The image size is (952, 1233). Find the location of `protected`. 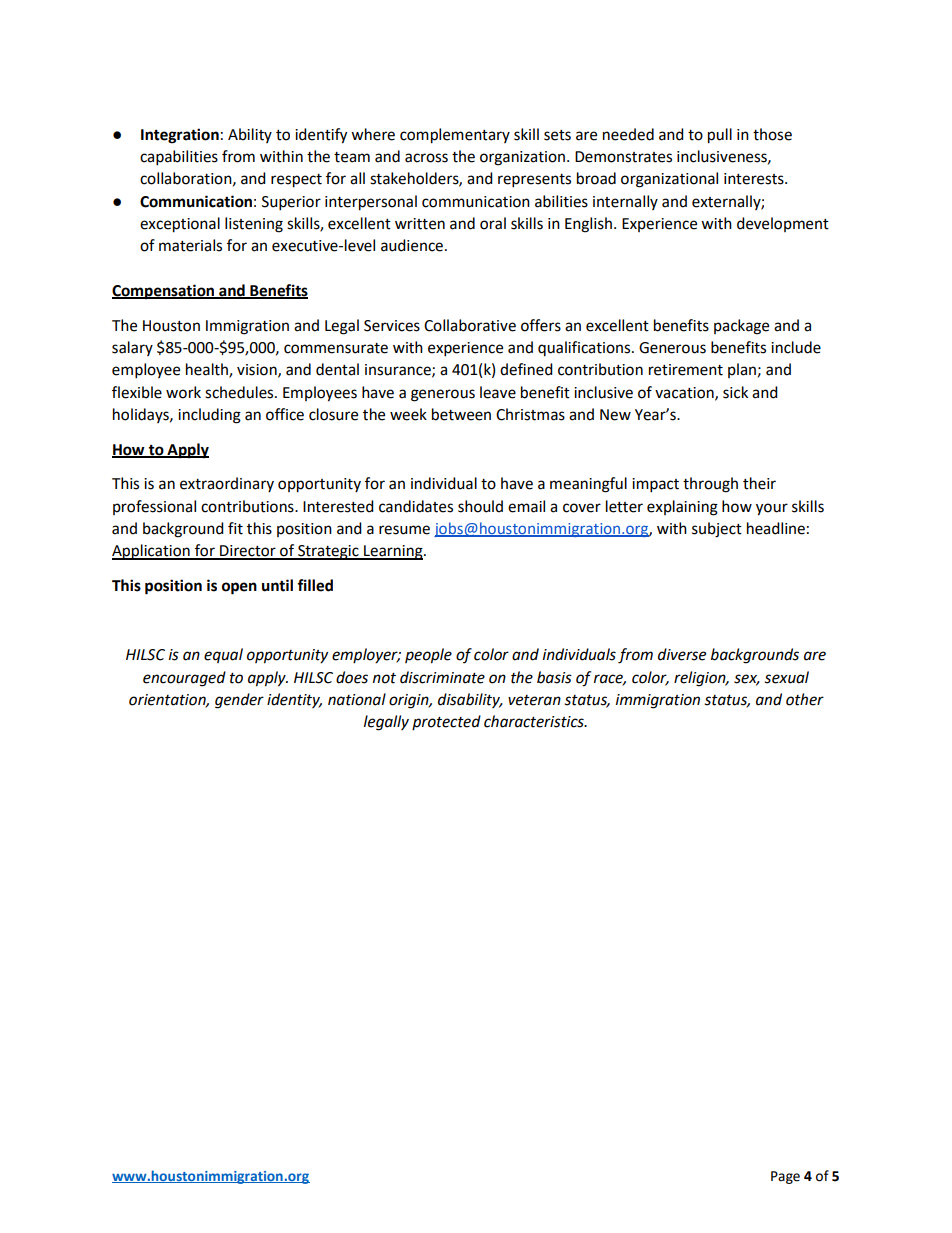

protected is located at coordinates (446, 722).
